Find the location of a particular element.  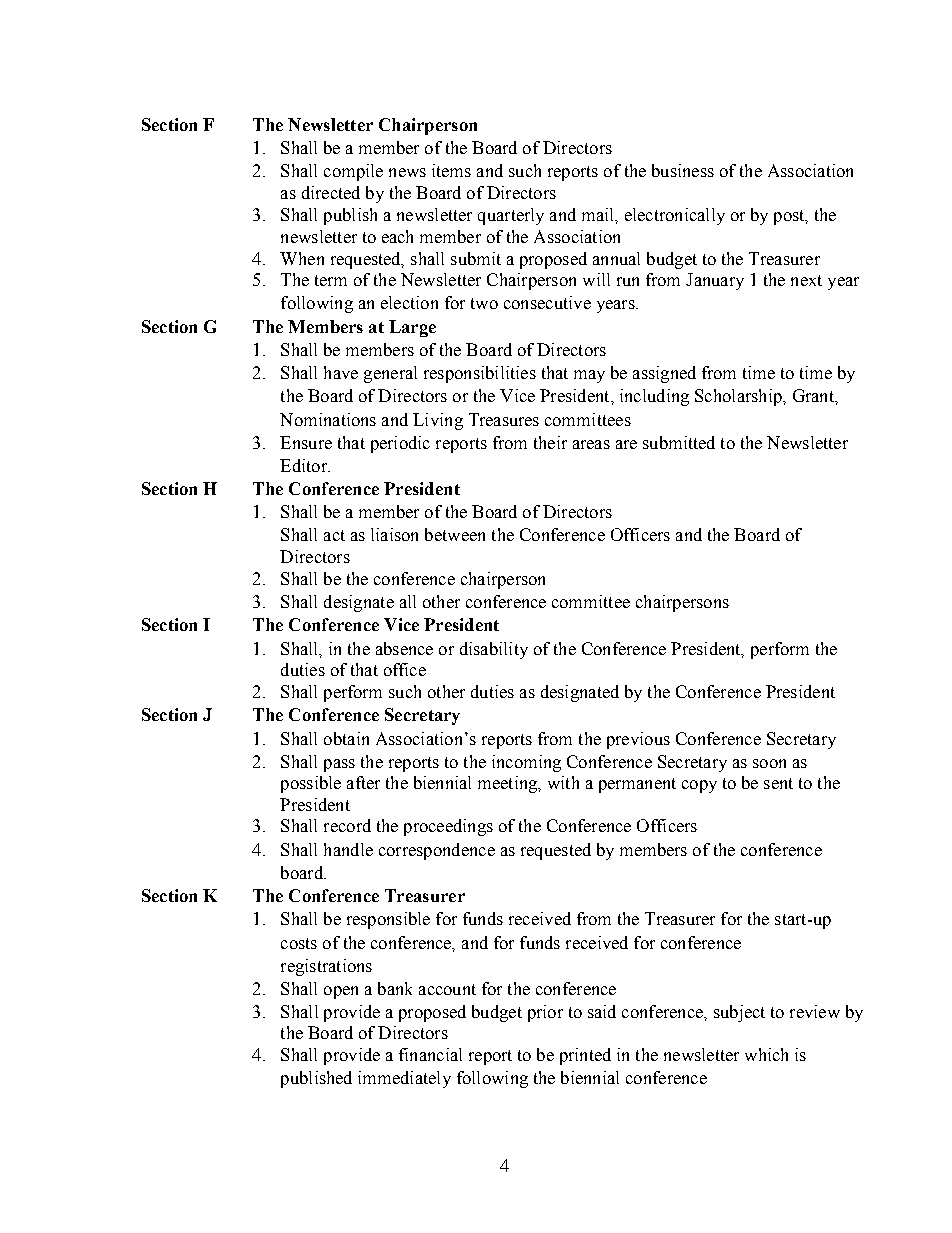

periodic is located at coordinates (400, 444).
